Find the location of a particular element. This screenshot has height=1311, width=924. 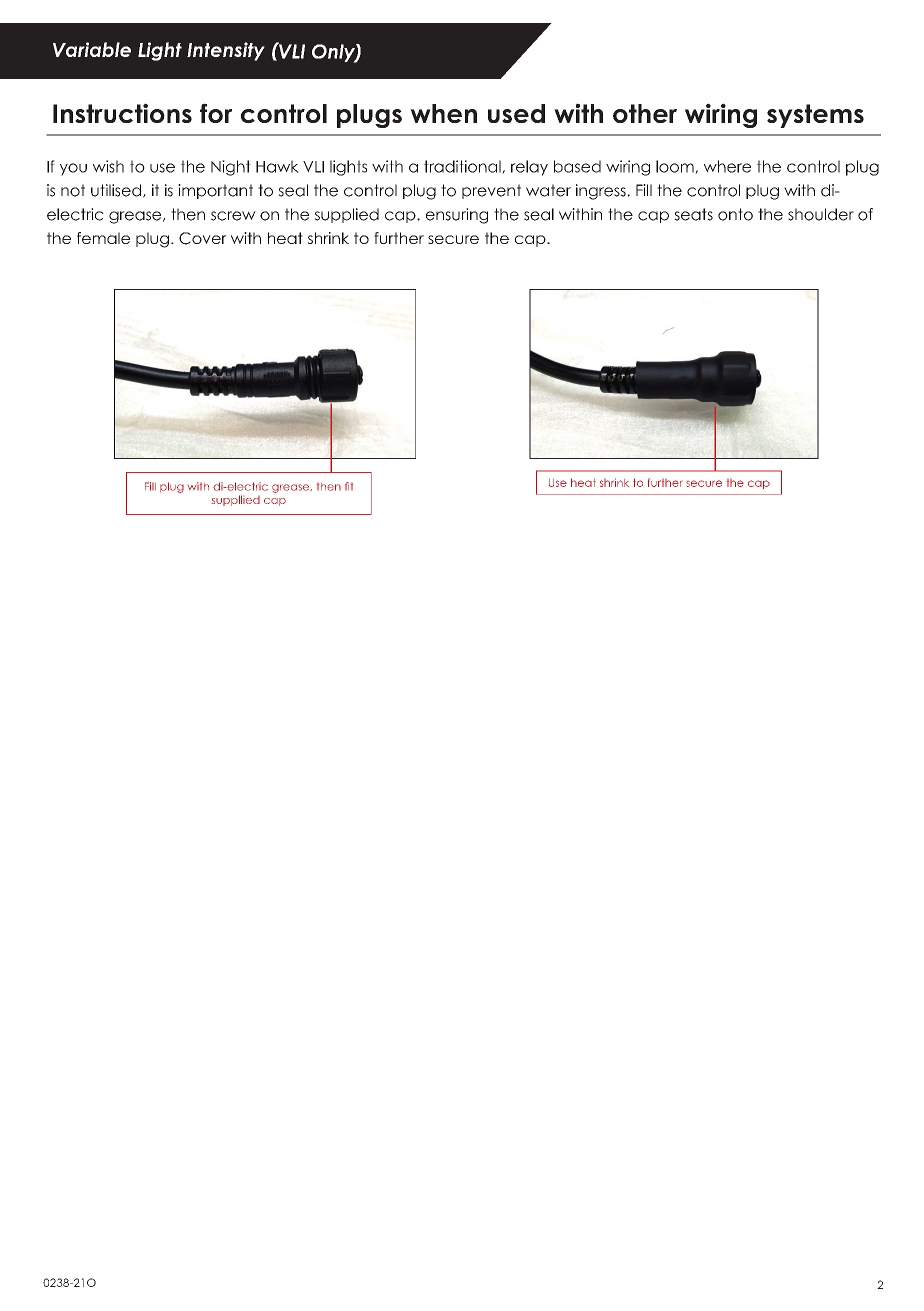

when is located at coordinates (443, 113).
